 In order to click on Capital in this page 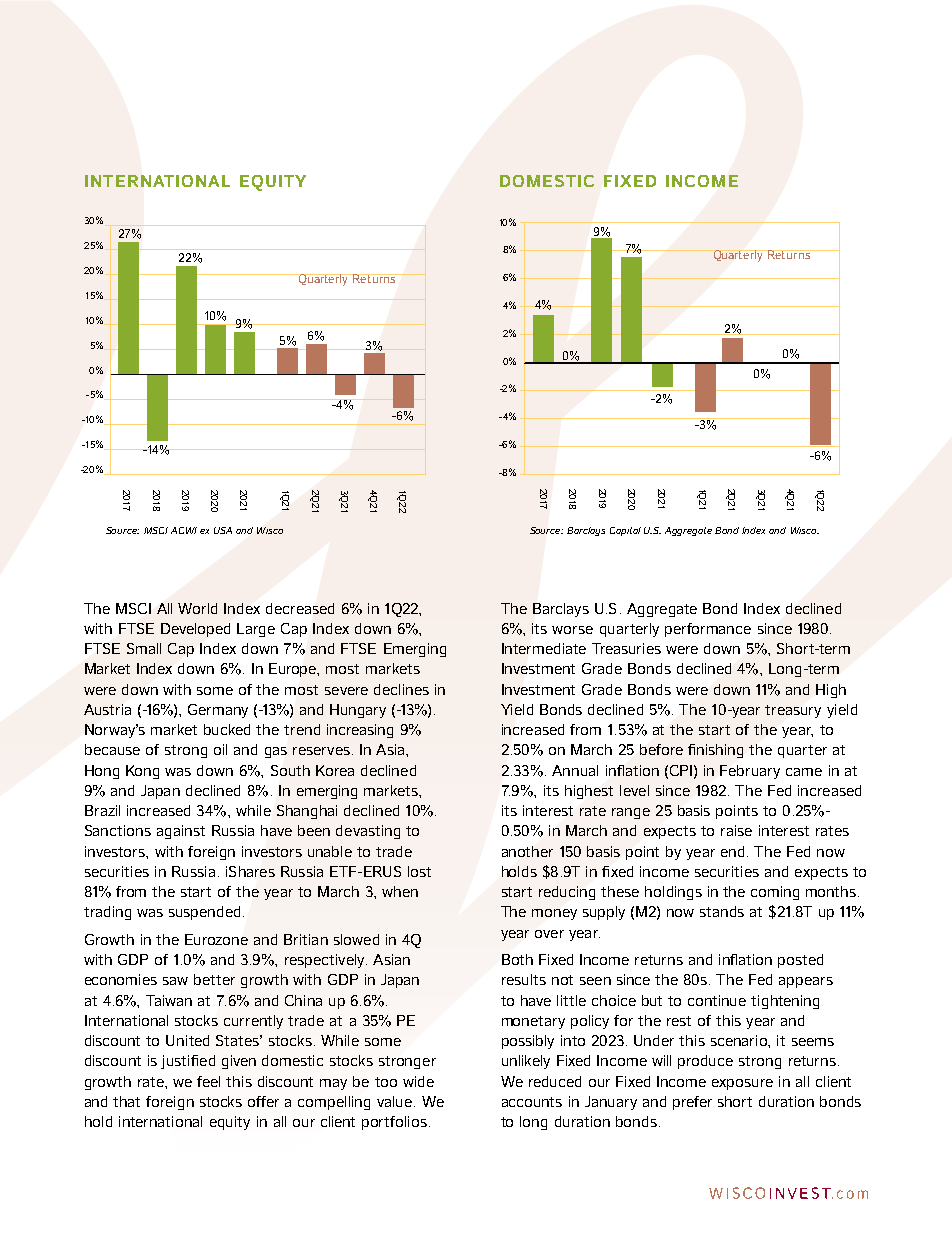, I will do `click(625, 531)`.
